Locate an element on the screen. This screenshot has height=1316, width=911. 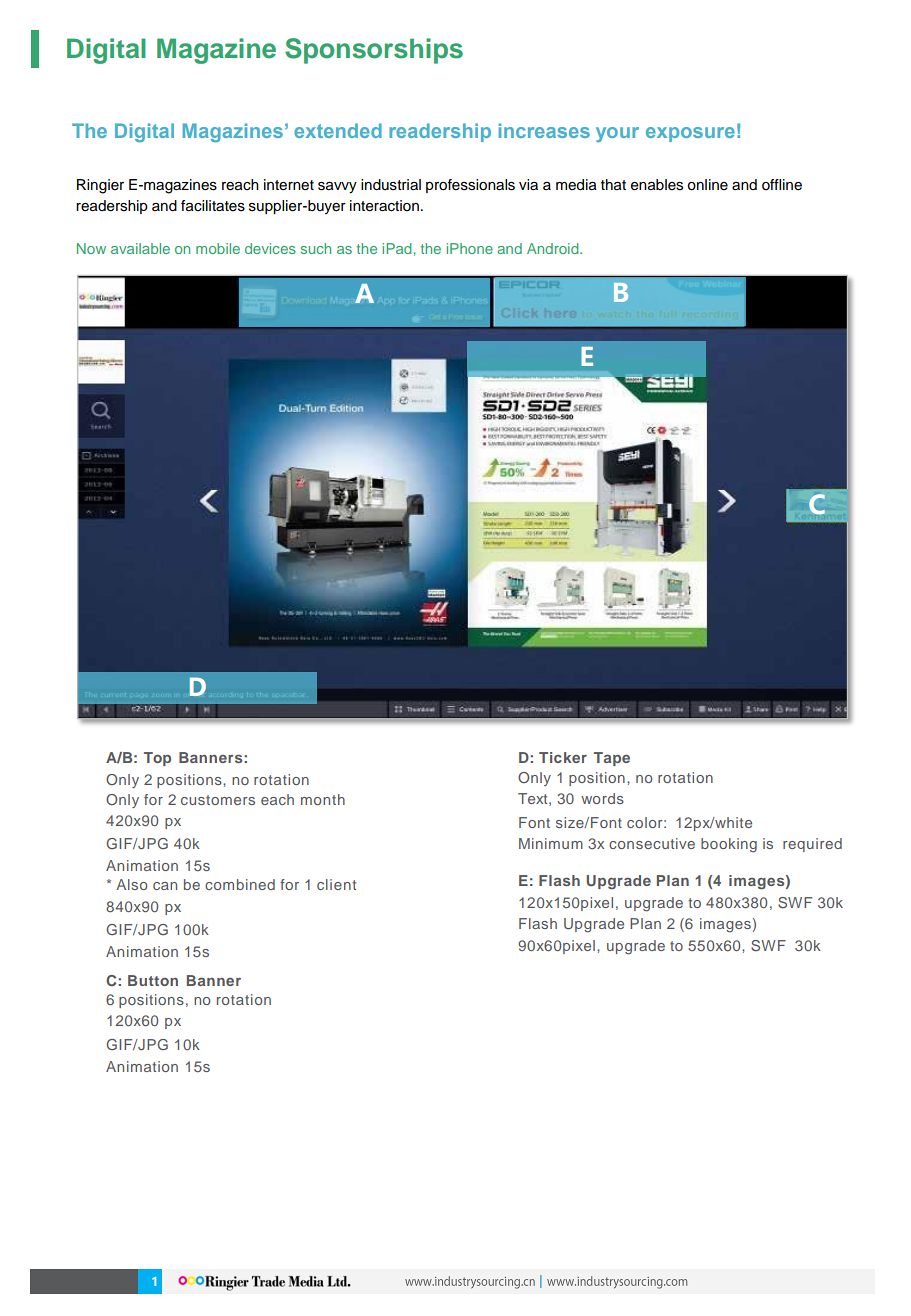
Android is located at coordinates (554, 248).
